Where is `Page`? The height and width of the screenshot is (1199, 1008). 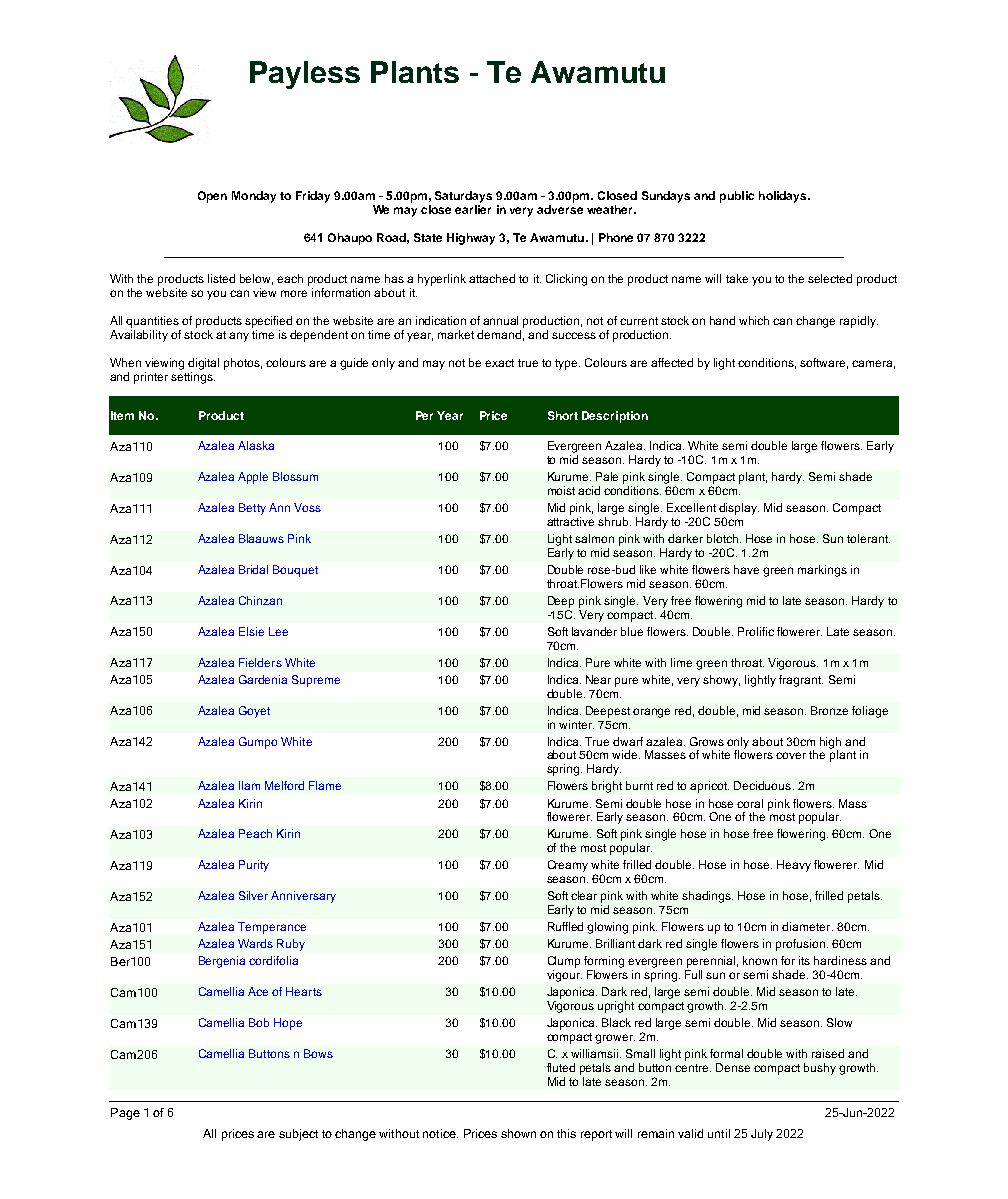 Page is located at coordinates (125, 1114).
